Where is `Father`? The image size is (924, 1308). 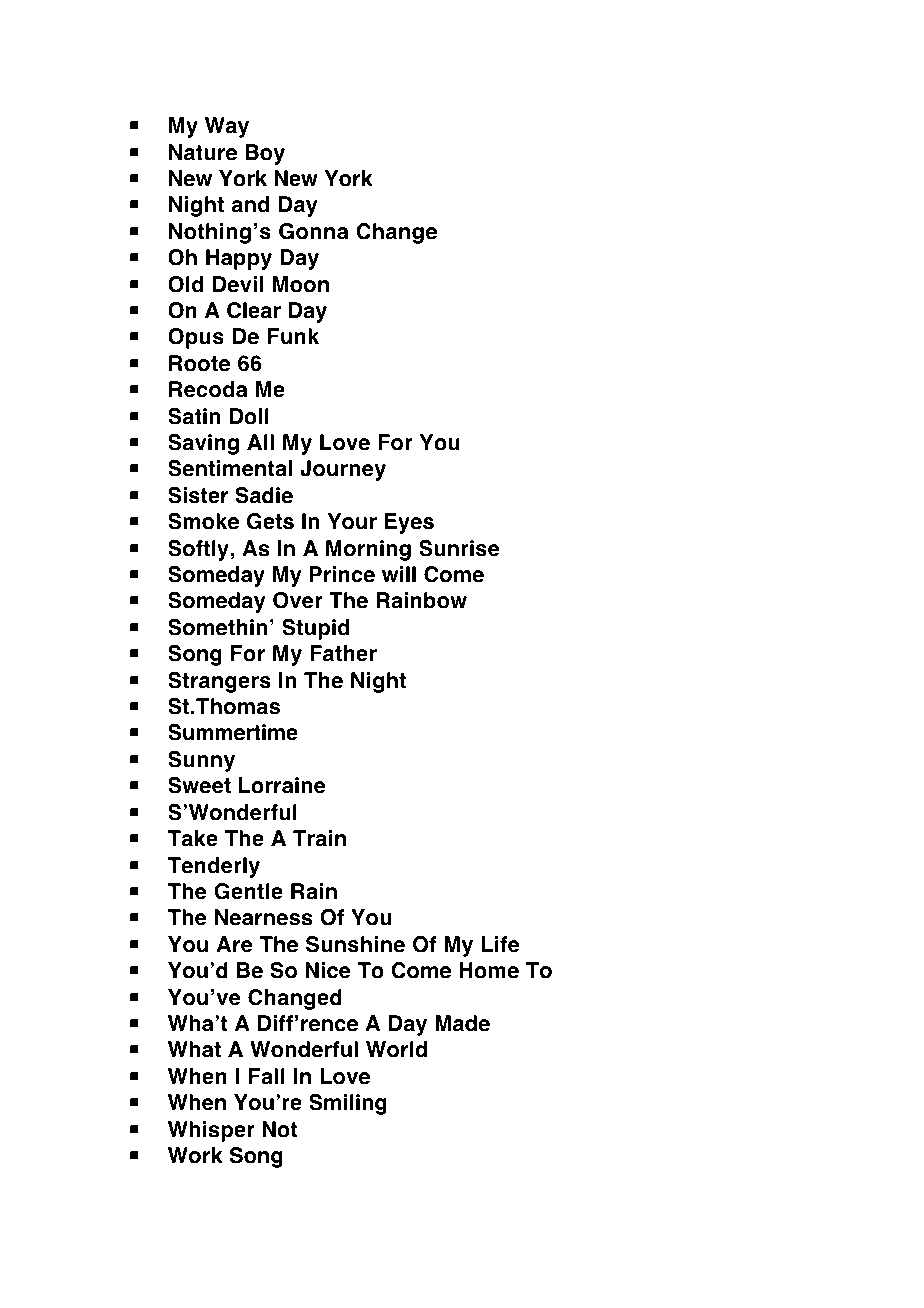
Father is located at coordinates (343, 653).
